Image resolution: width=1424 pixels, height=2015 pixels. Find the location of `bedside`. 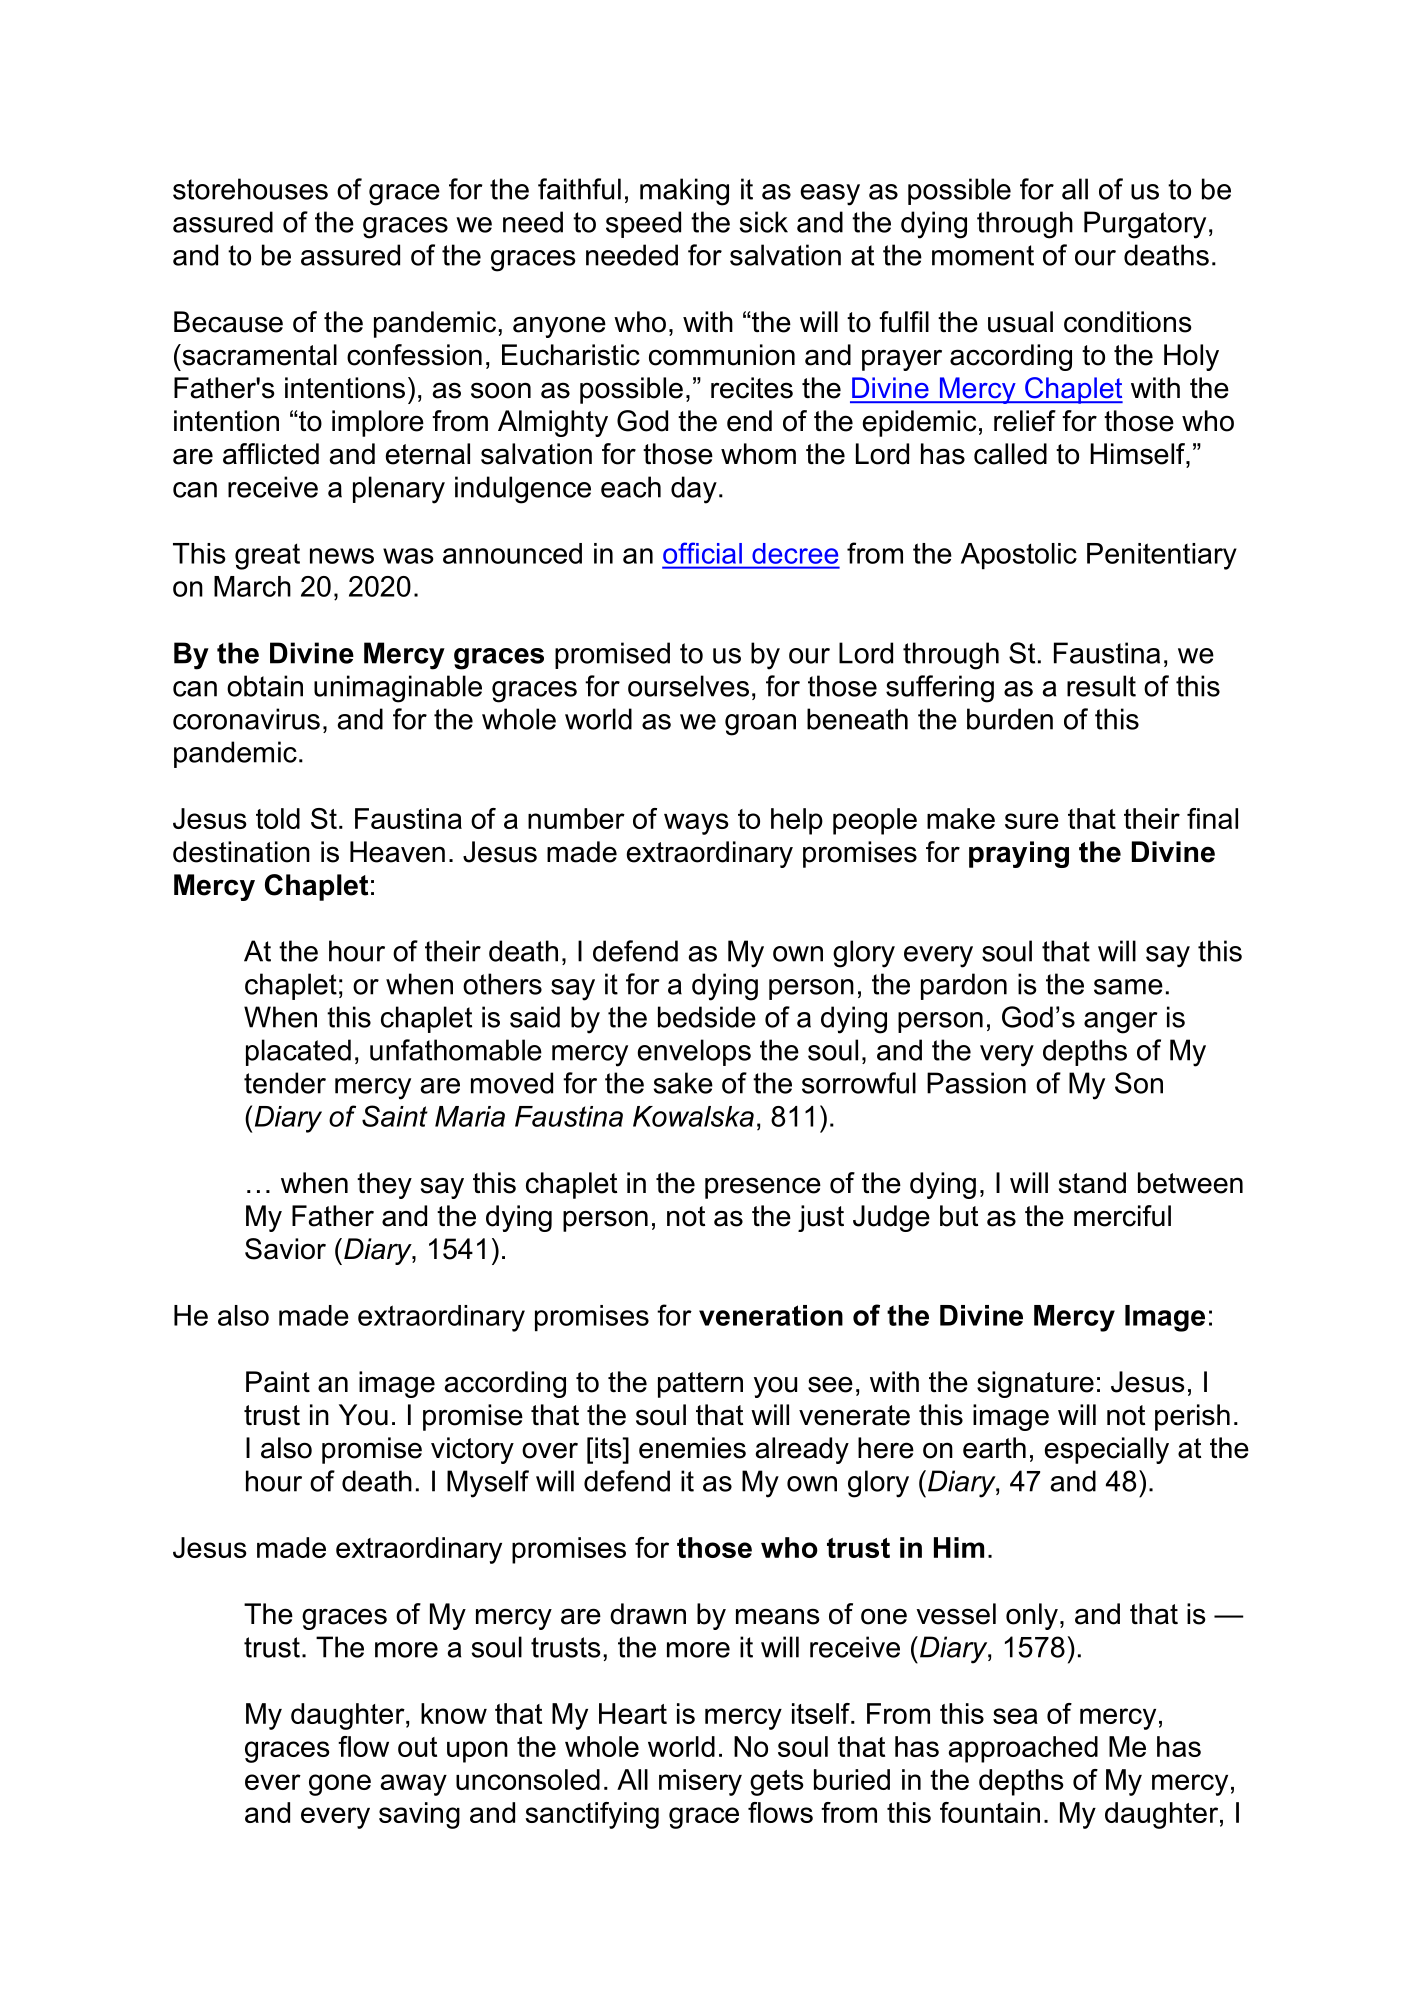

bedside is located at coordinates (707, 1017).
